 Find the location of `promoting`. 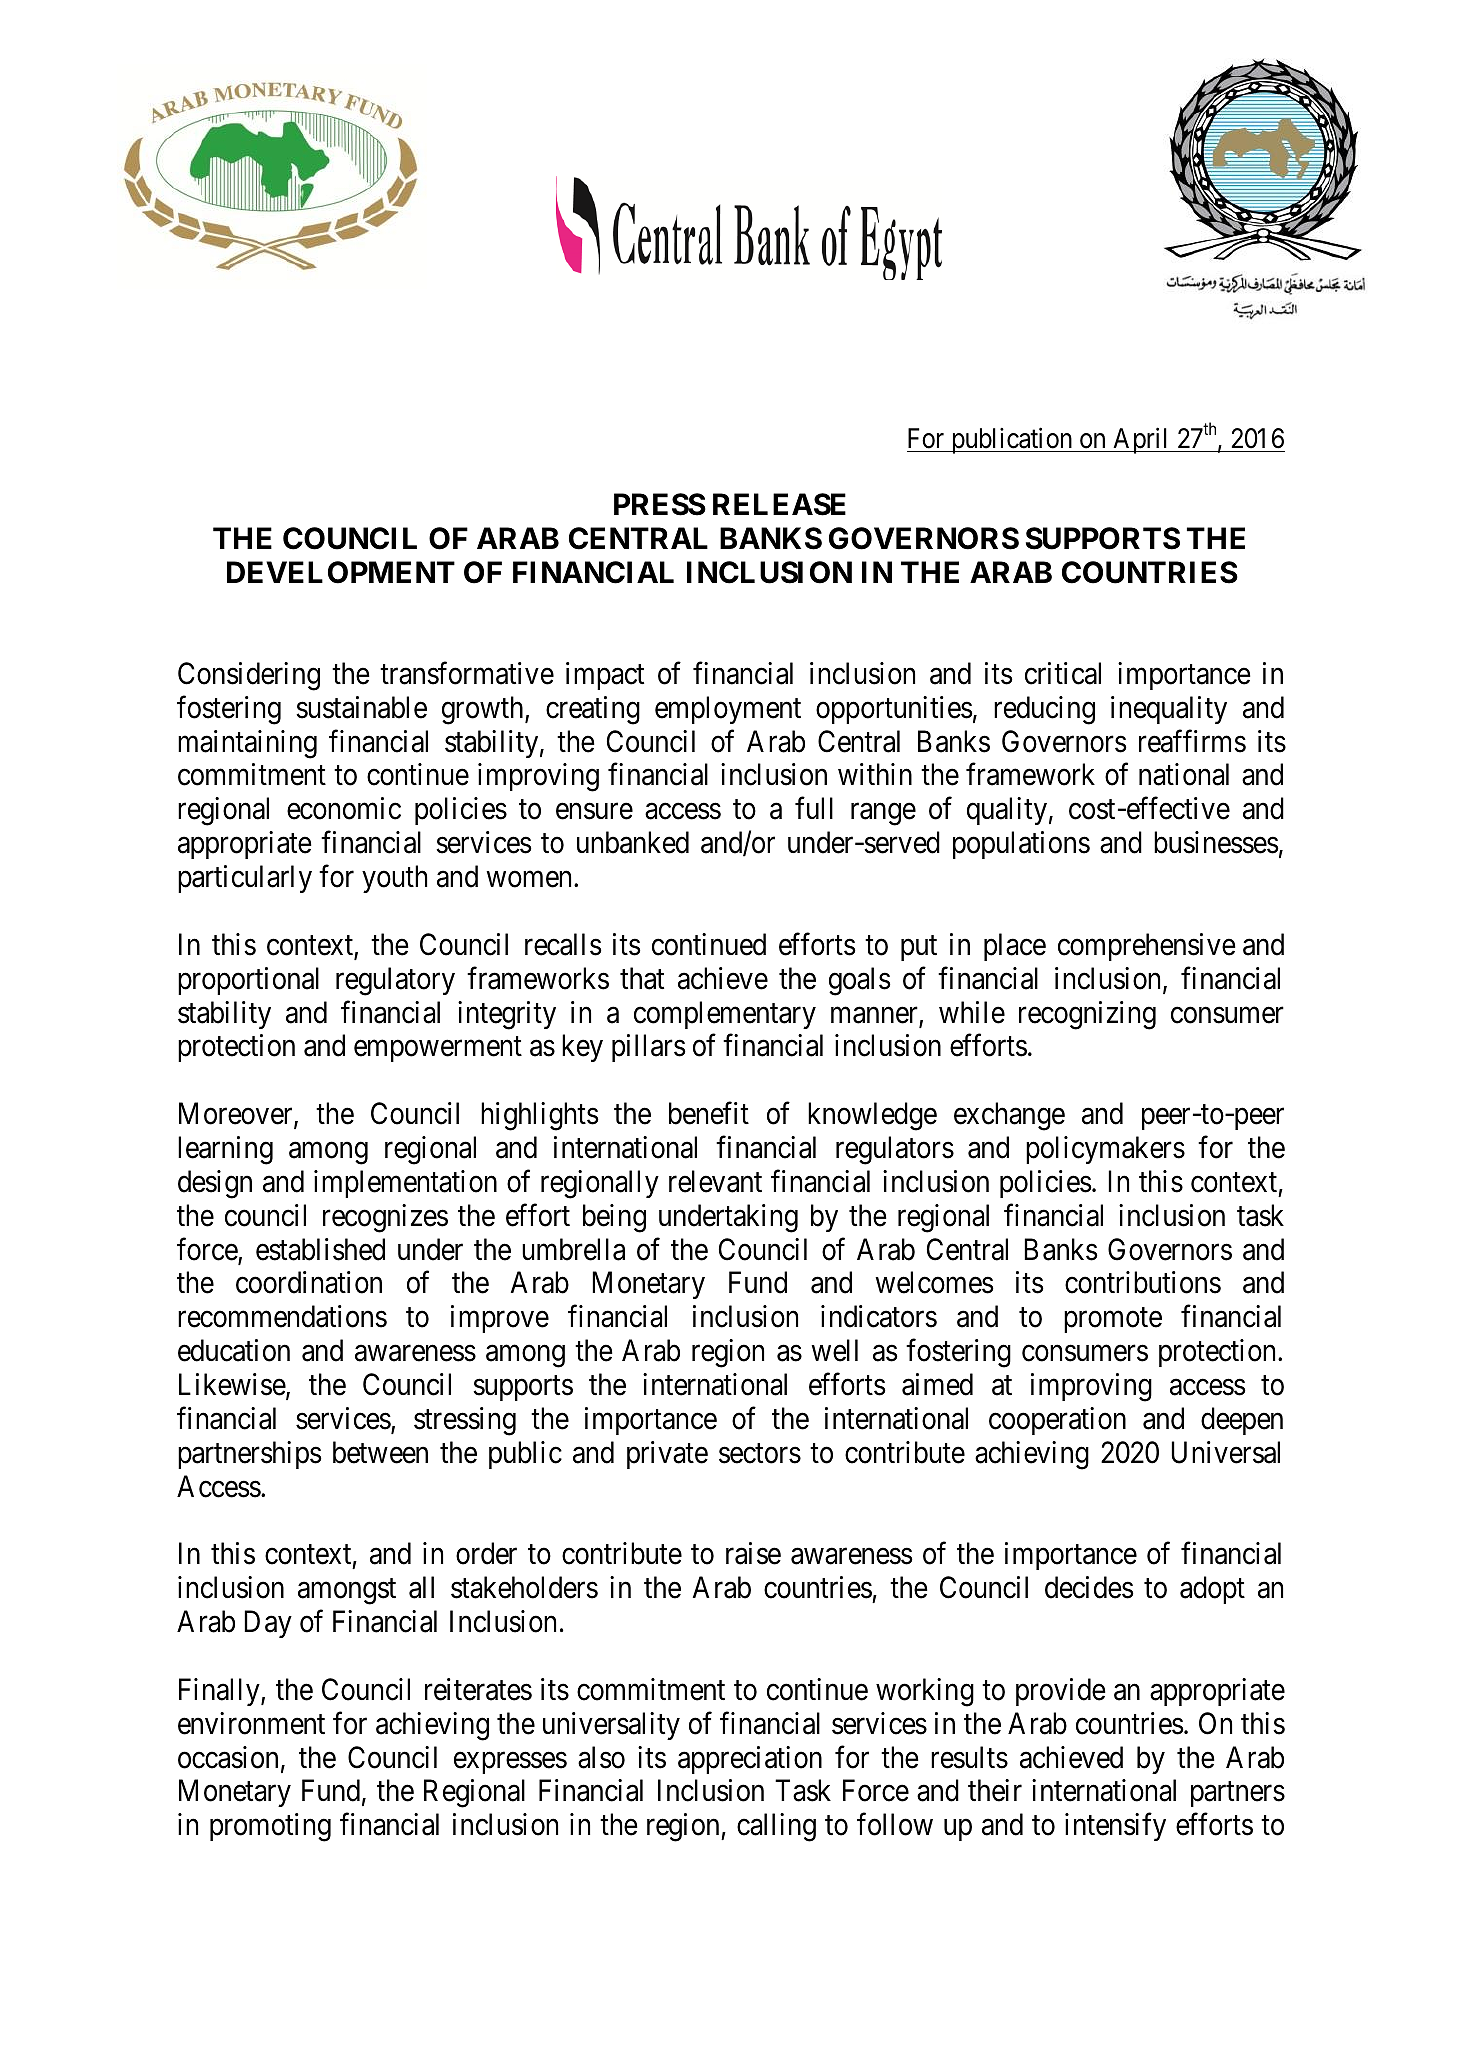

promoting is located at coordinates (270, 1827).
